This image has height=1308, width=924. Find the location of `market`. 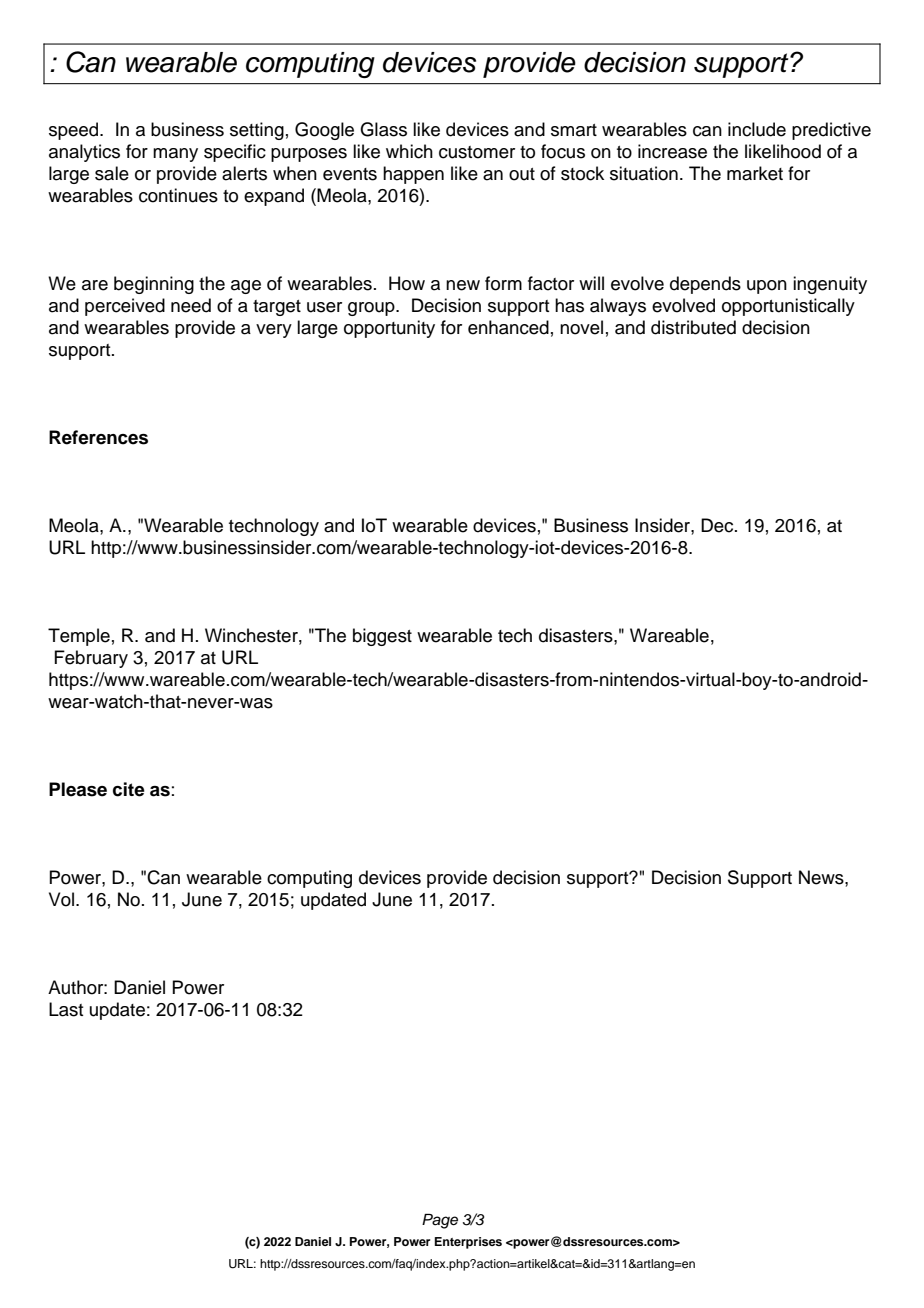

market is located at coordinates (755, 173).
